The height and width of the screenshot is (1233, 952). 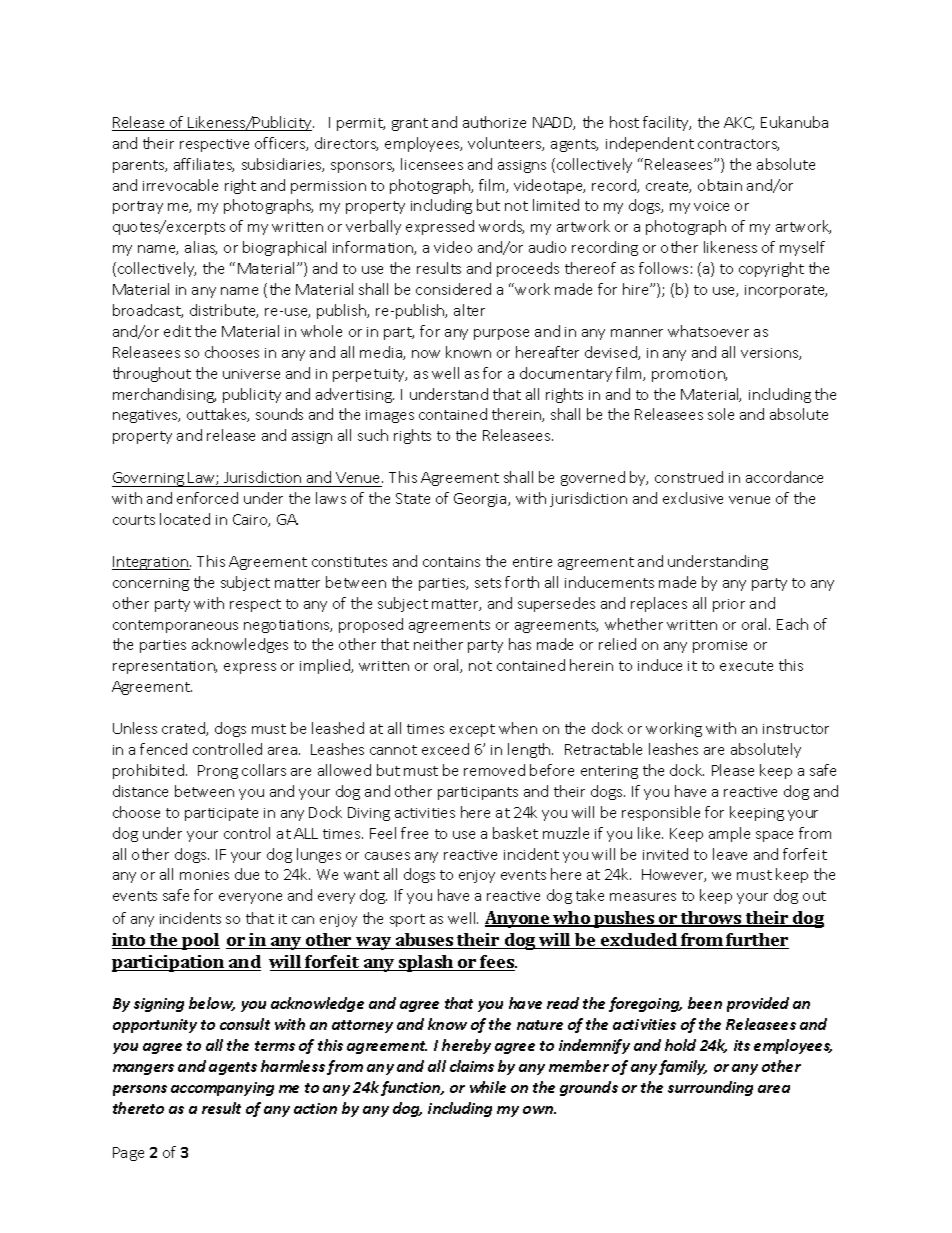 I want to click on accompanying, so click(x=222, y=1089).
